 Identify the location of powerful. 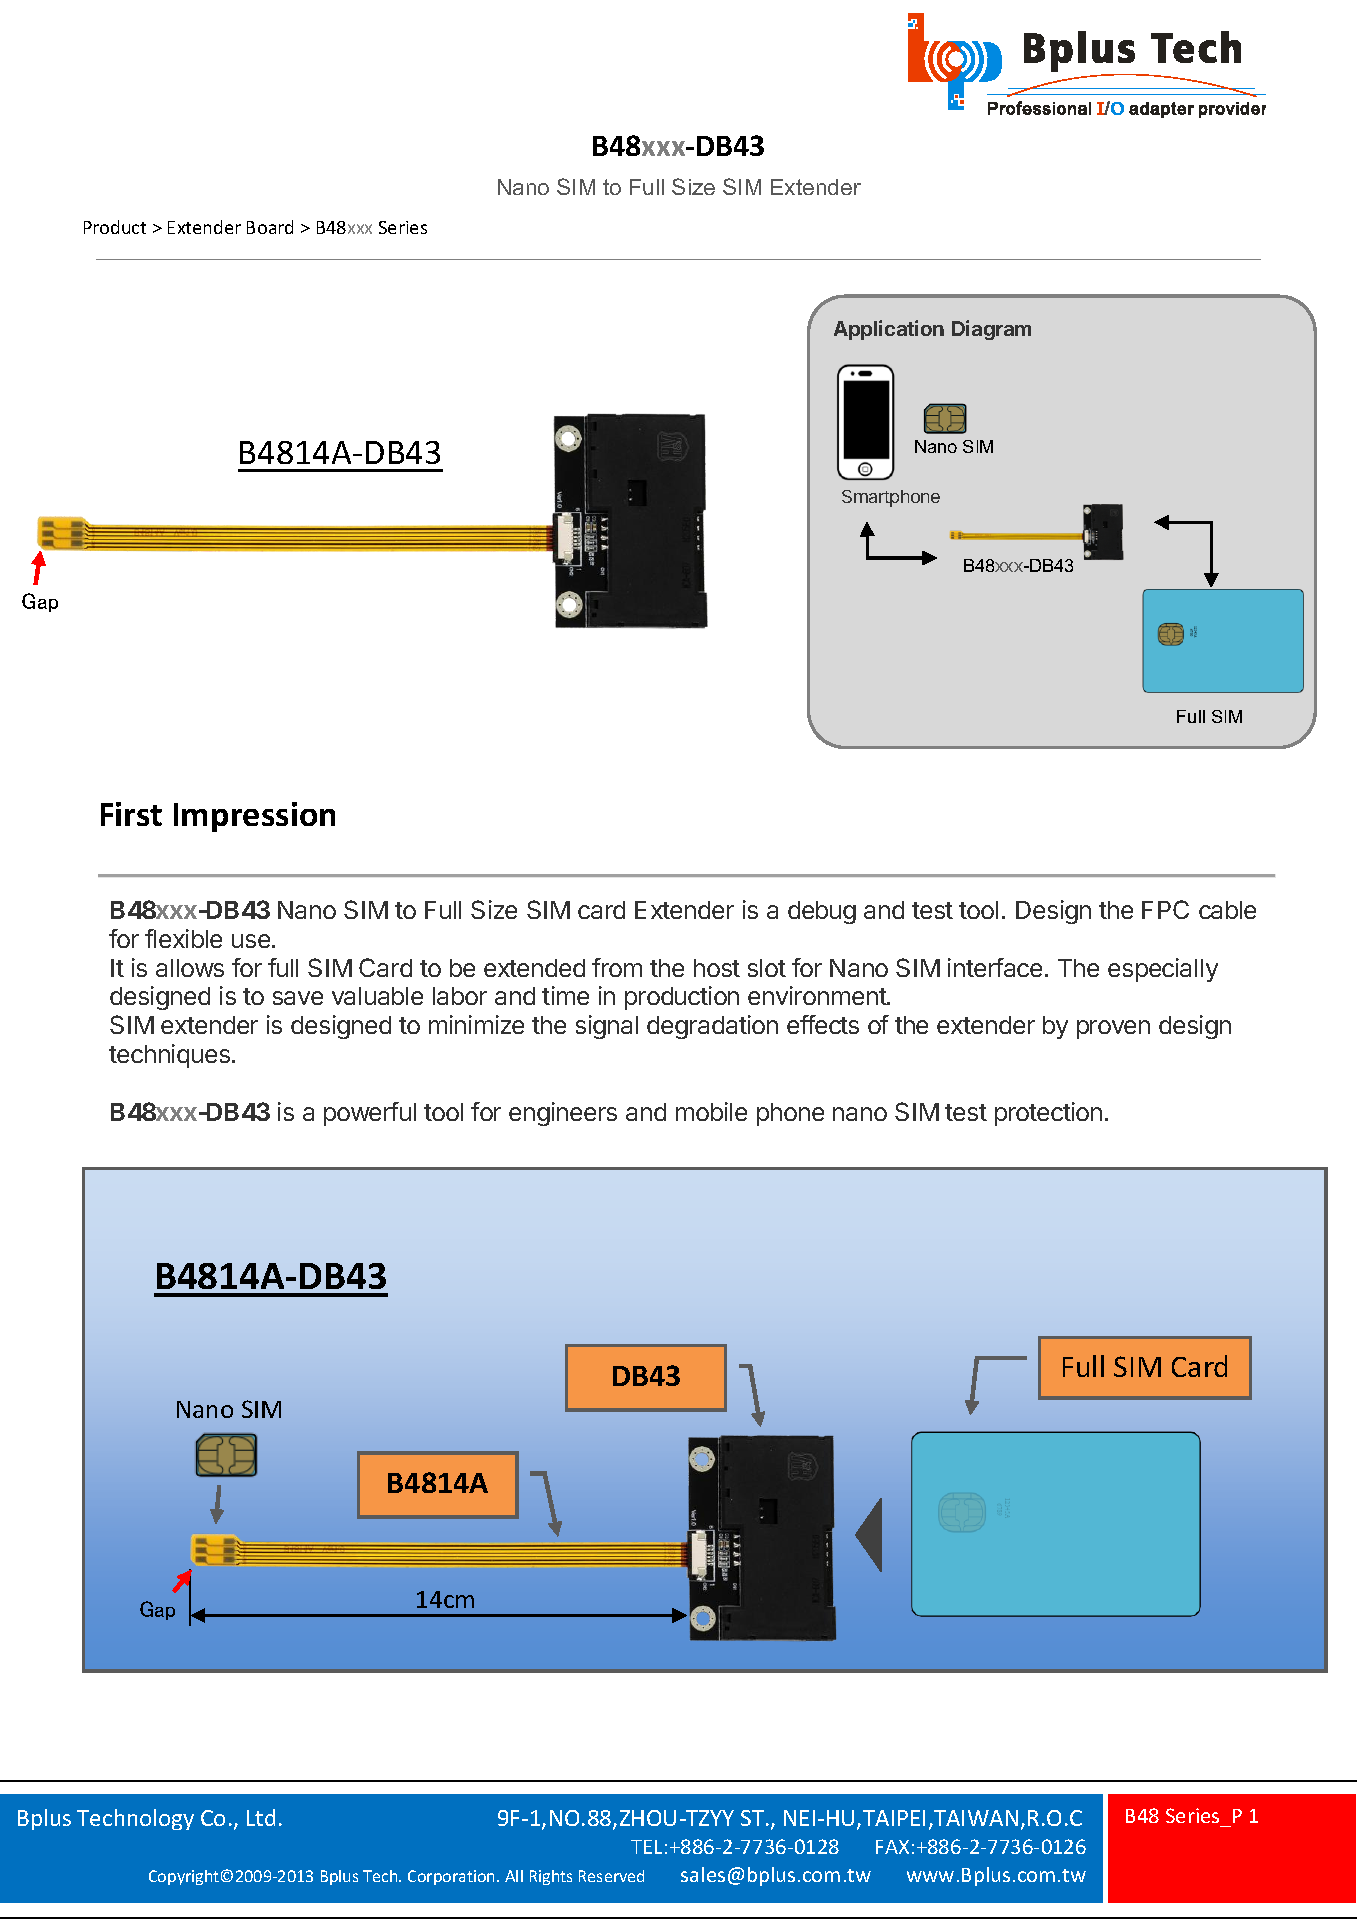
(370, 1114).
